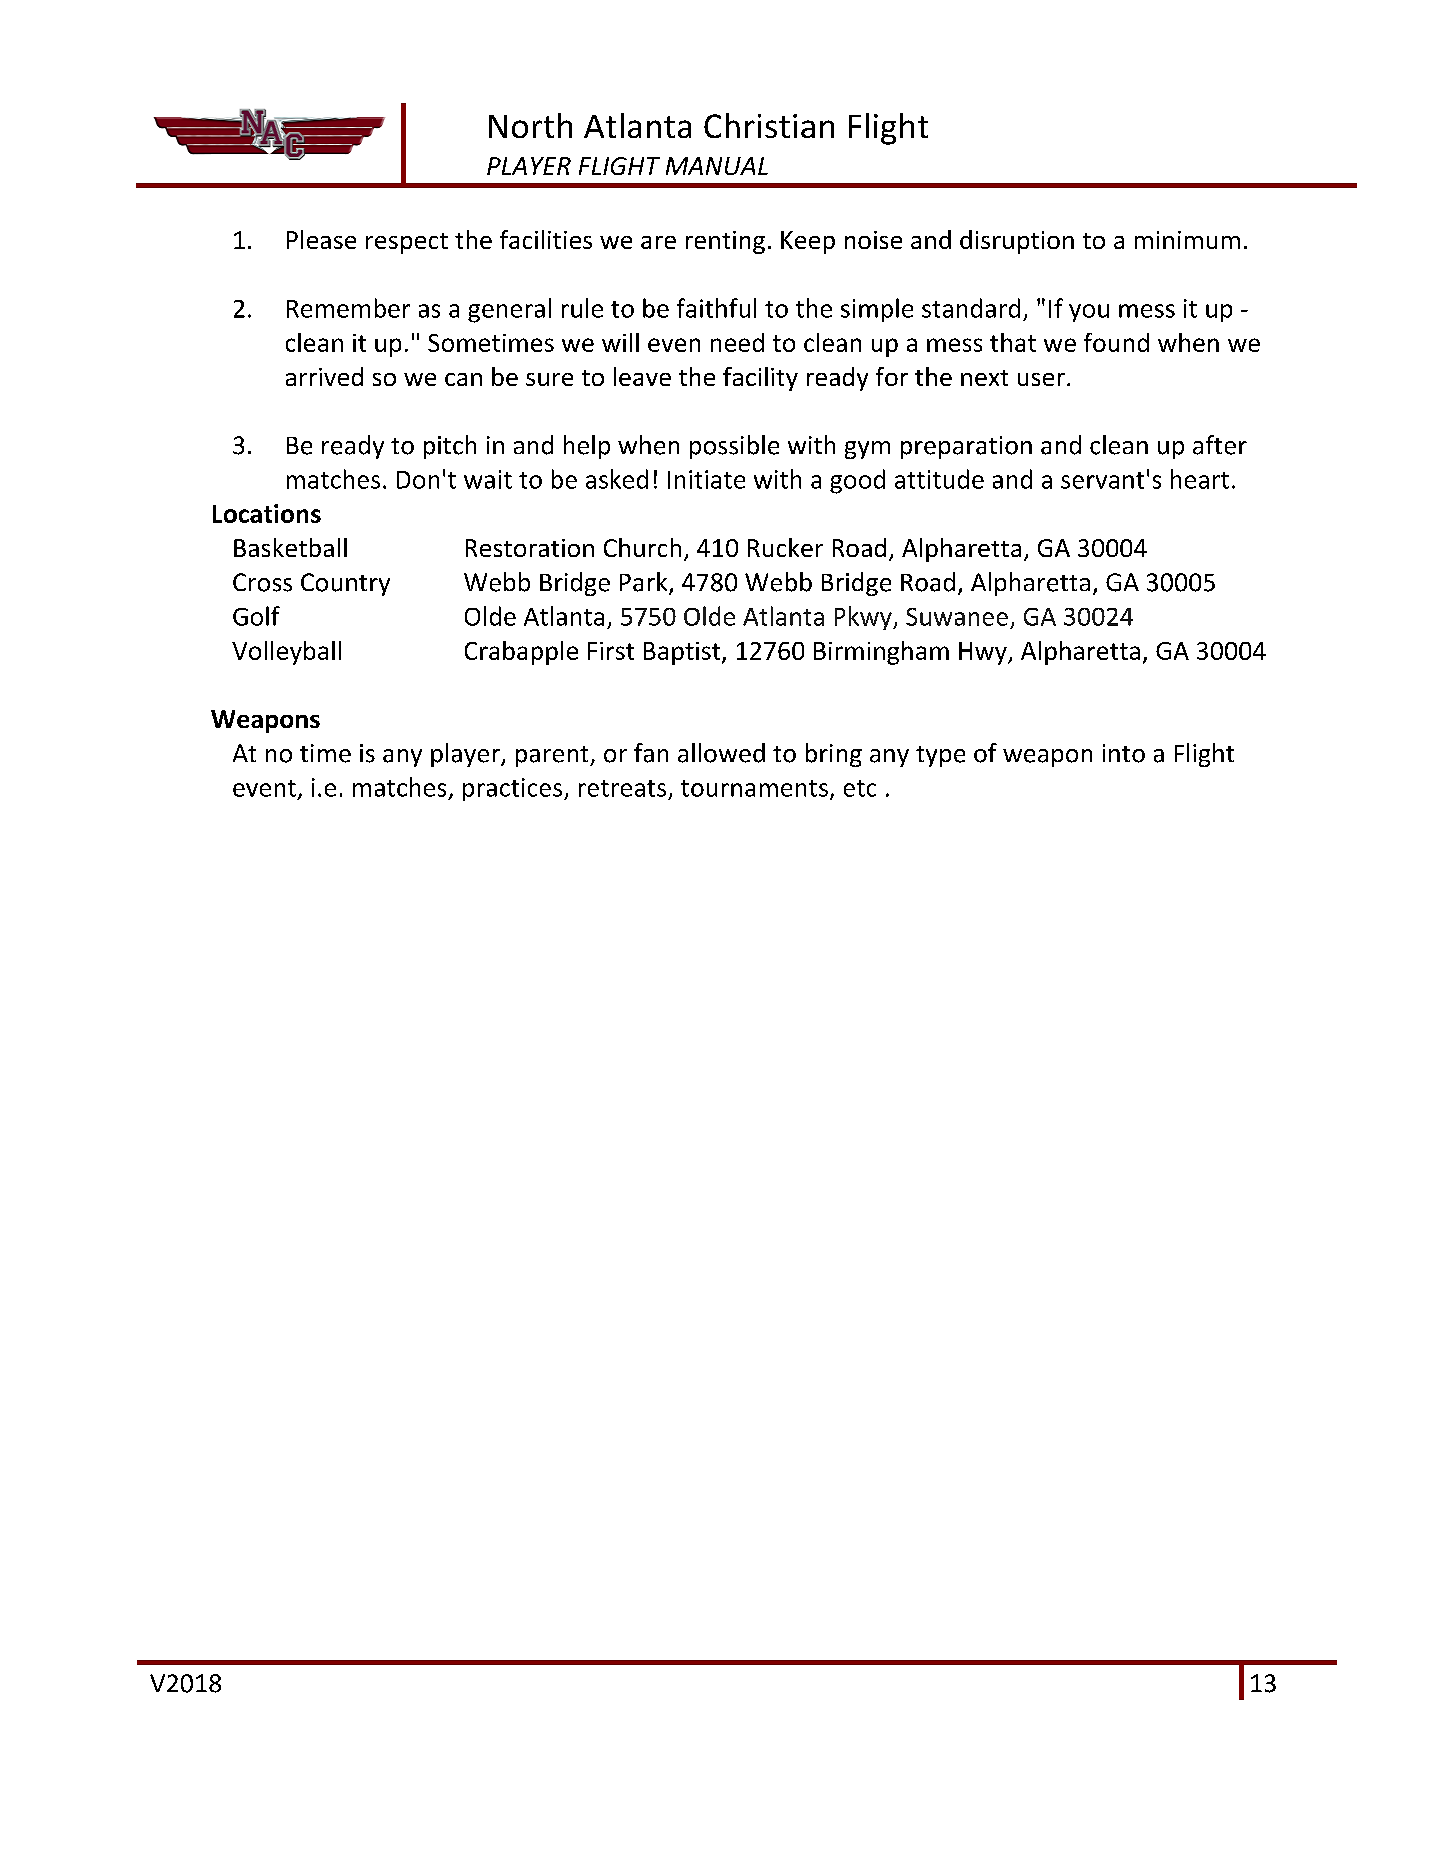 The width and height of the document is (1430, 1851). What do you see at coordinates (717, 166) in the document?
I see `MANUAL` at bounding box center [717, 166].
